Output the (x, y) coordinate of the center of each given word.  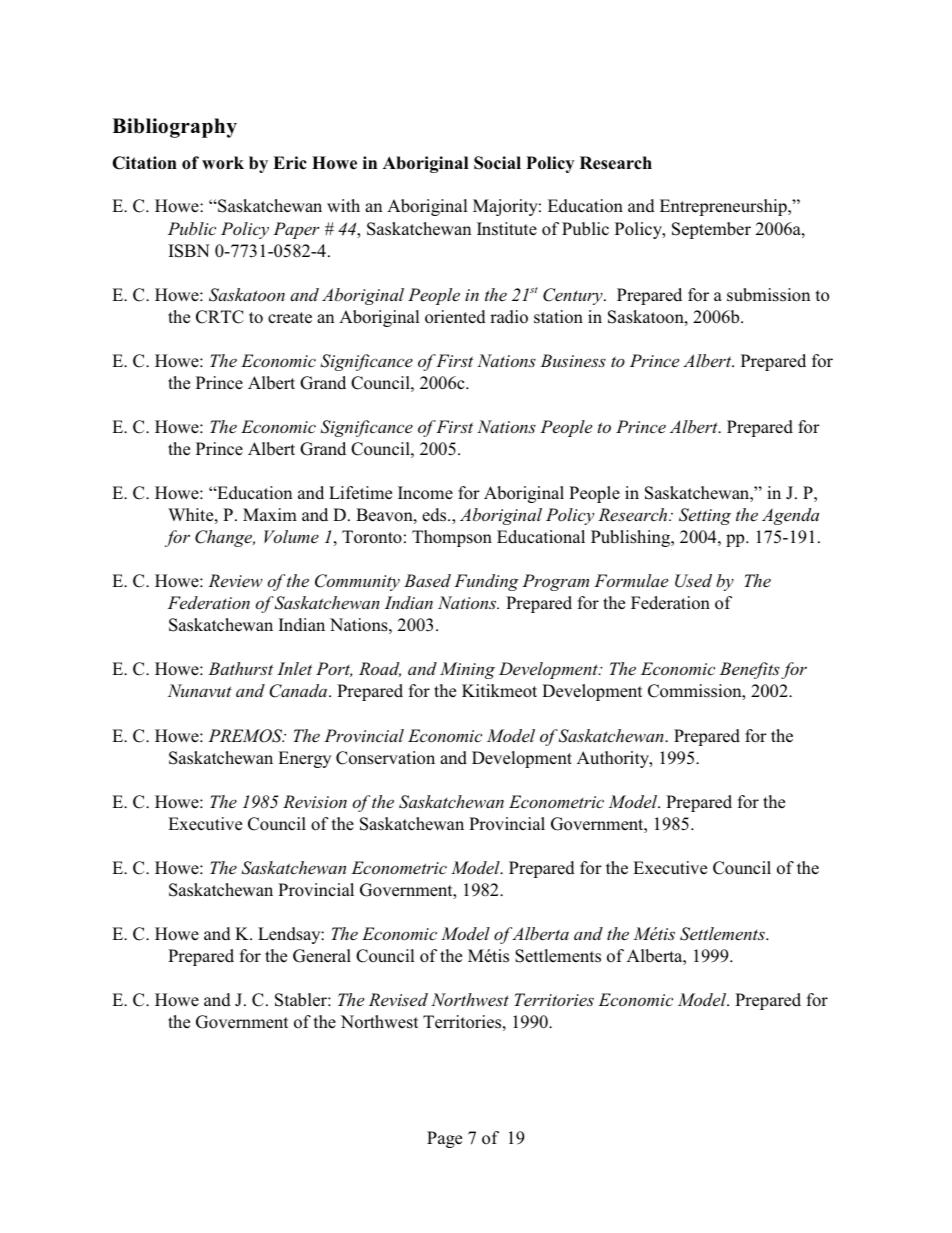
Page (444, 1139)
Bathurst (240, 668)
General (322, 956)
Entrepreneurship (724, 207)
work (223, 163)
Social (497, 163)
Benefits (750, 670)
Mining (467, 670)
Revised (398, 1000)
